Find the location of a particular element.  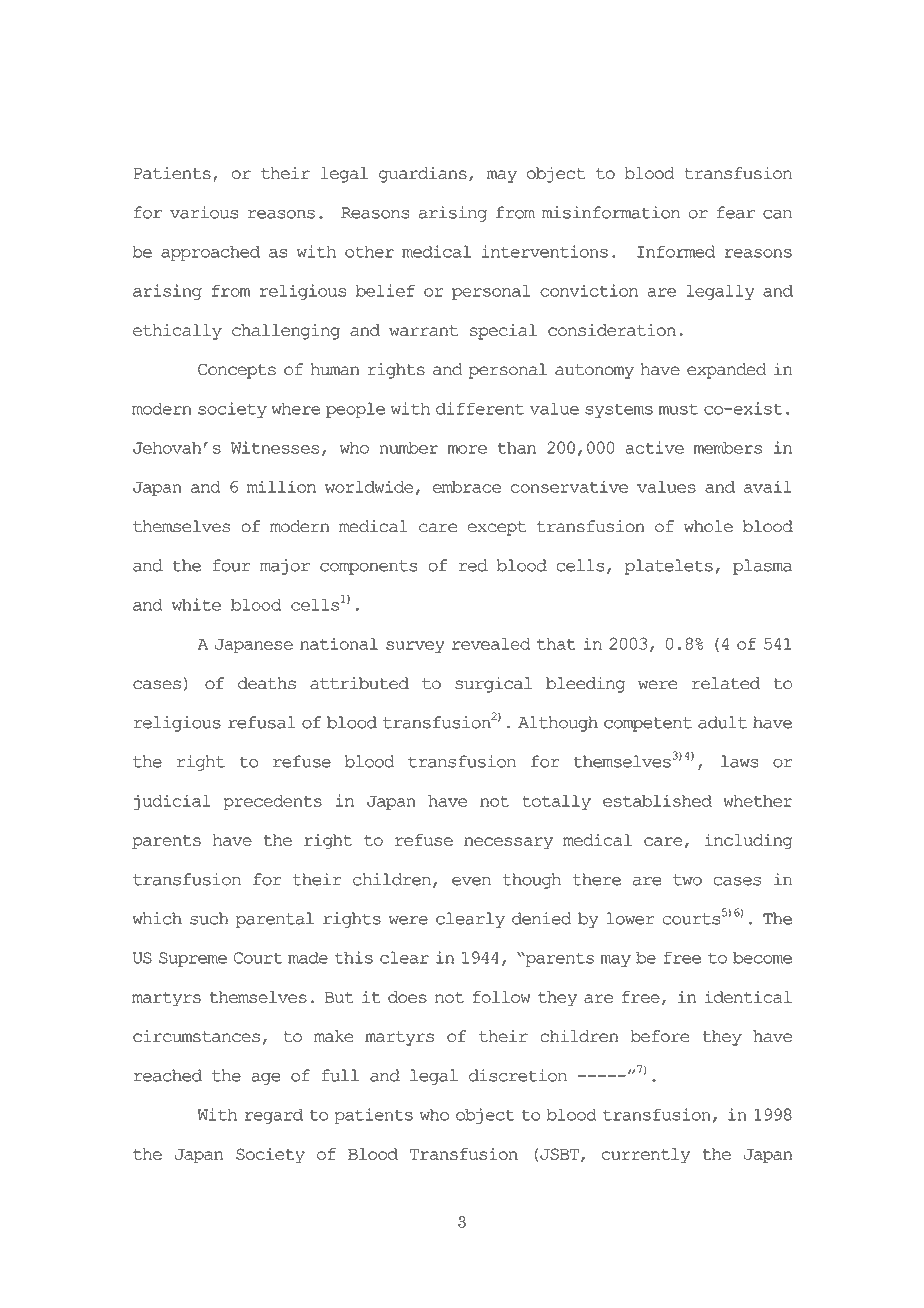

regard is located at coordinates (273, 1116).
